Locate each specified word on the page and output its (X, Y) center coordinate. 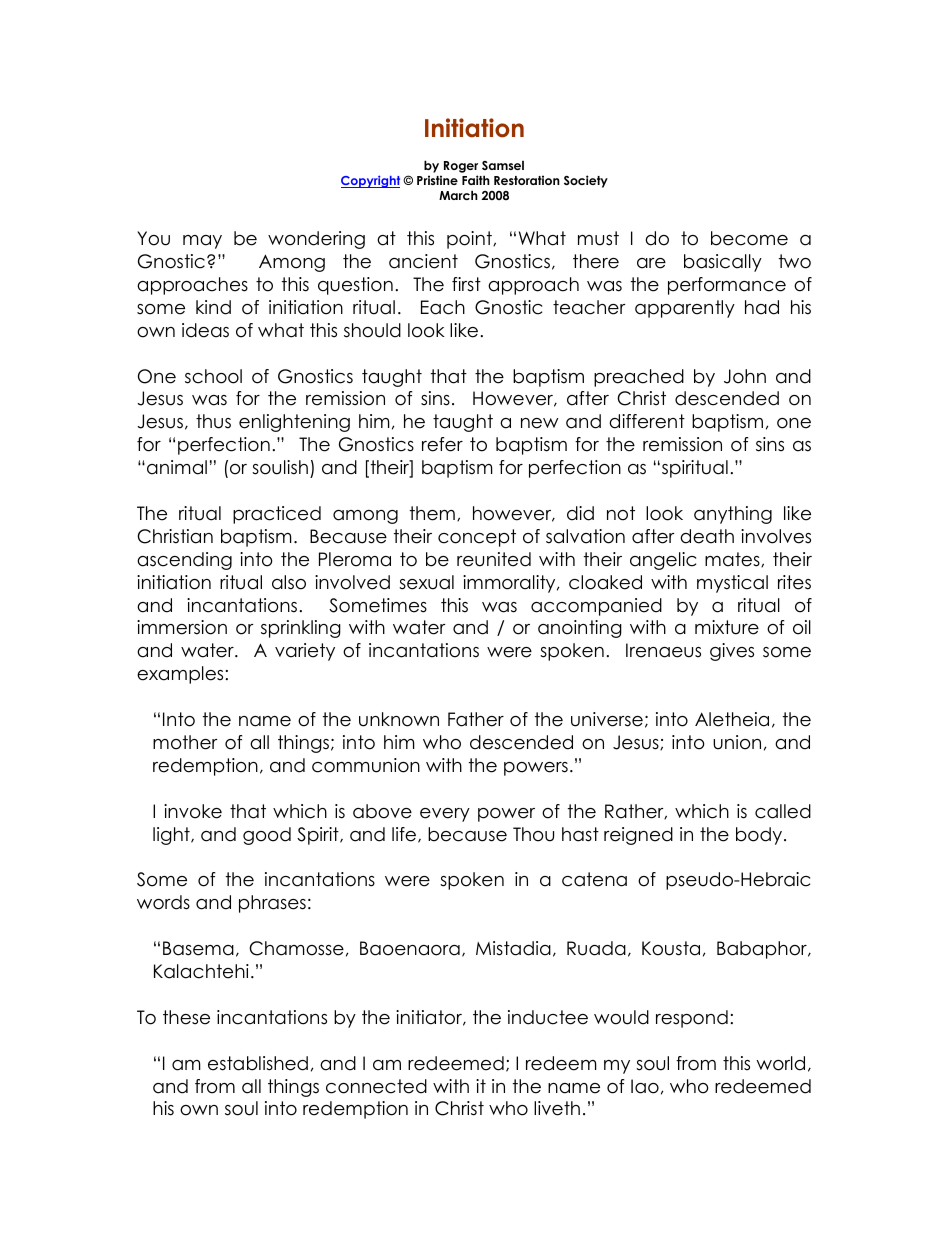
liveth (557, 1108)
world (780, 1063)
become (749, 238)
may (202, 242)
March (458, 195)
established (258, 1063)
